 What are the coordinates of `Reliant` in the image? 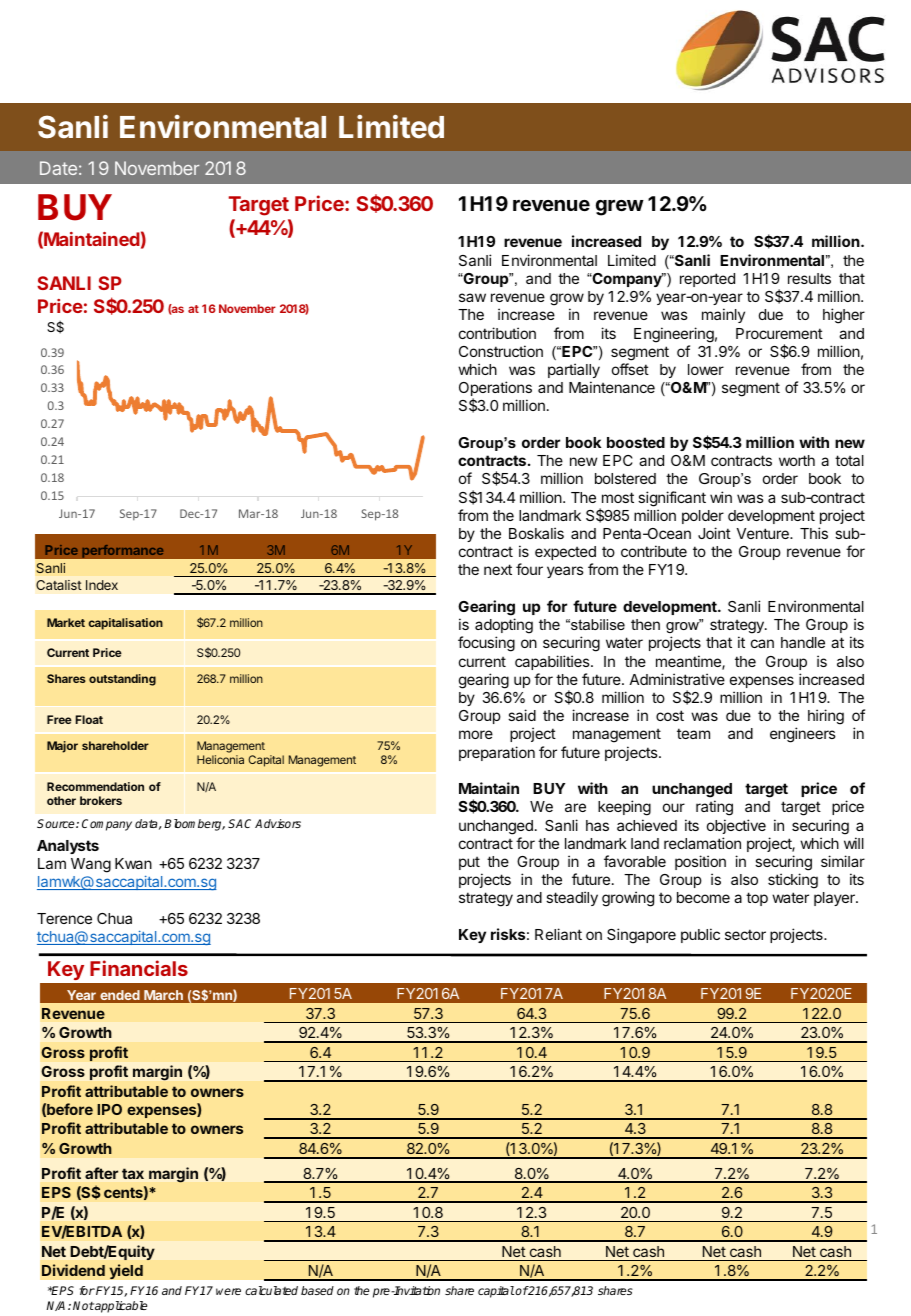 It's located at (558, 934).
